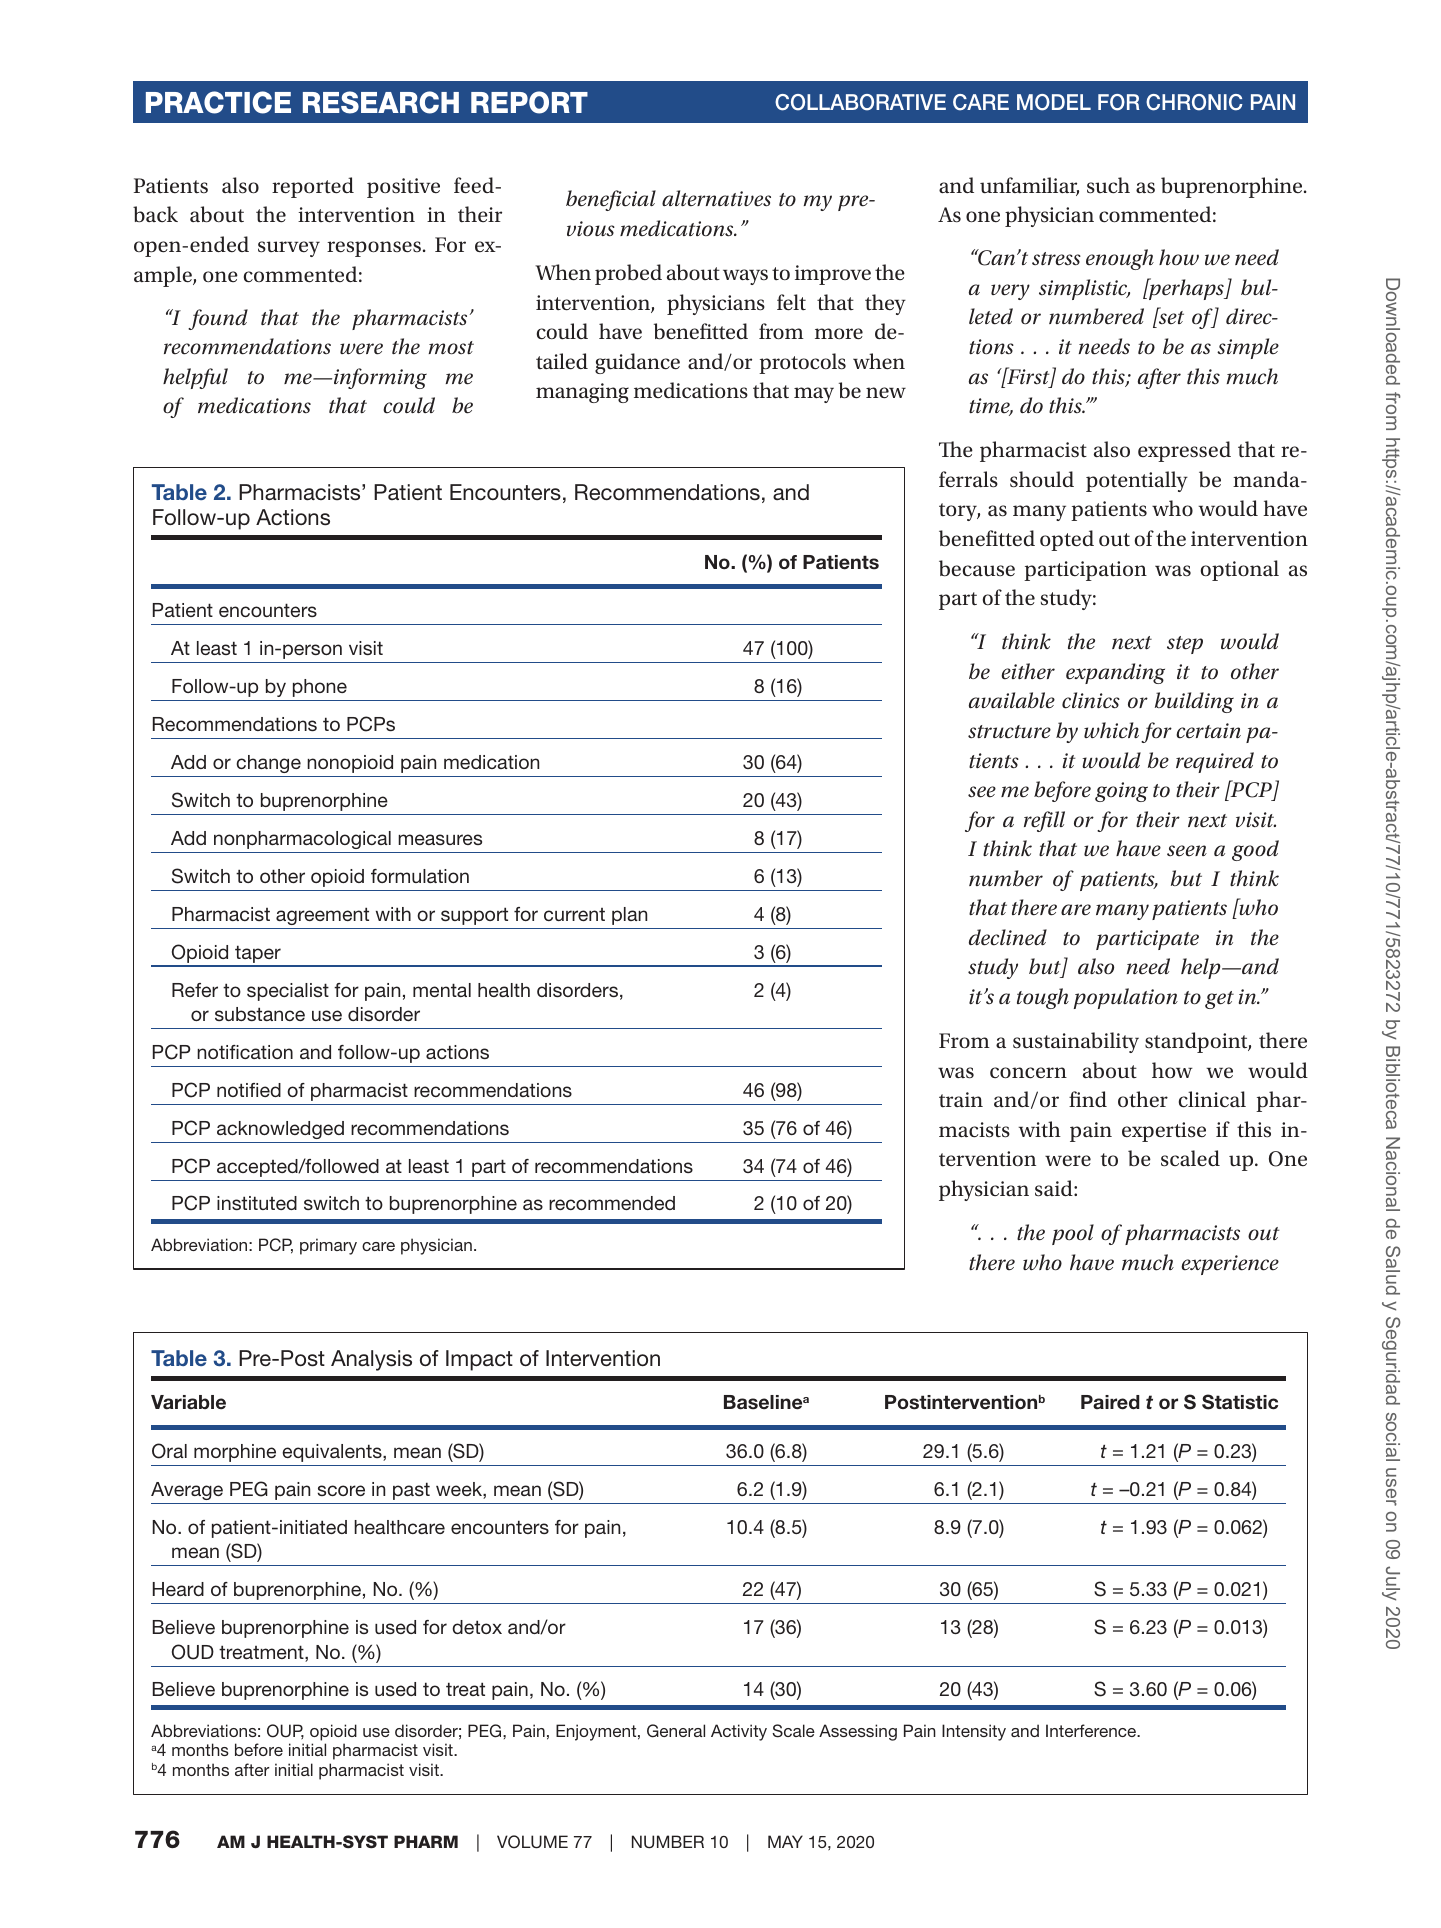 Image resolution: width=1441 pixels, height=1928 pixels. What do you see at coordinates (1092, 1730) in the screenshot?
I see `Interference` at bounding box center [1092, 1730].
